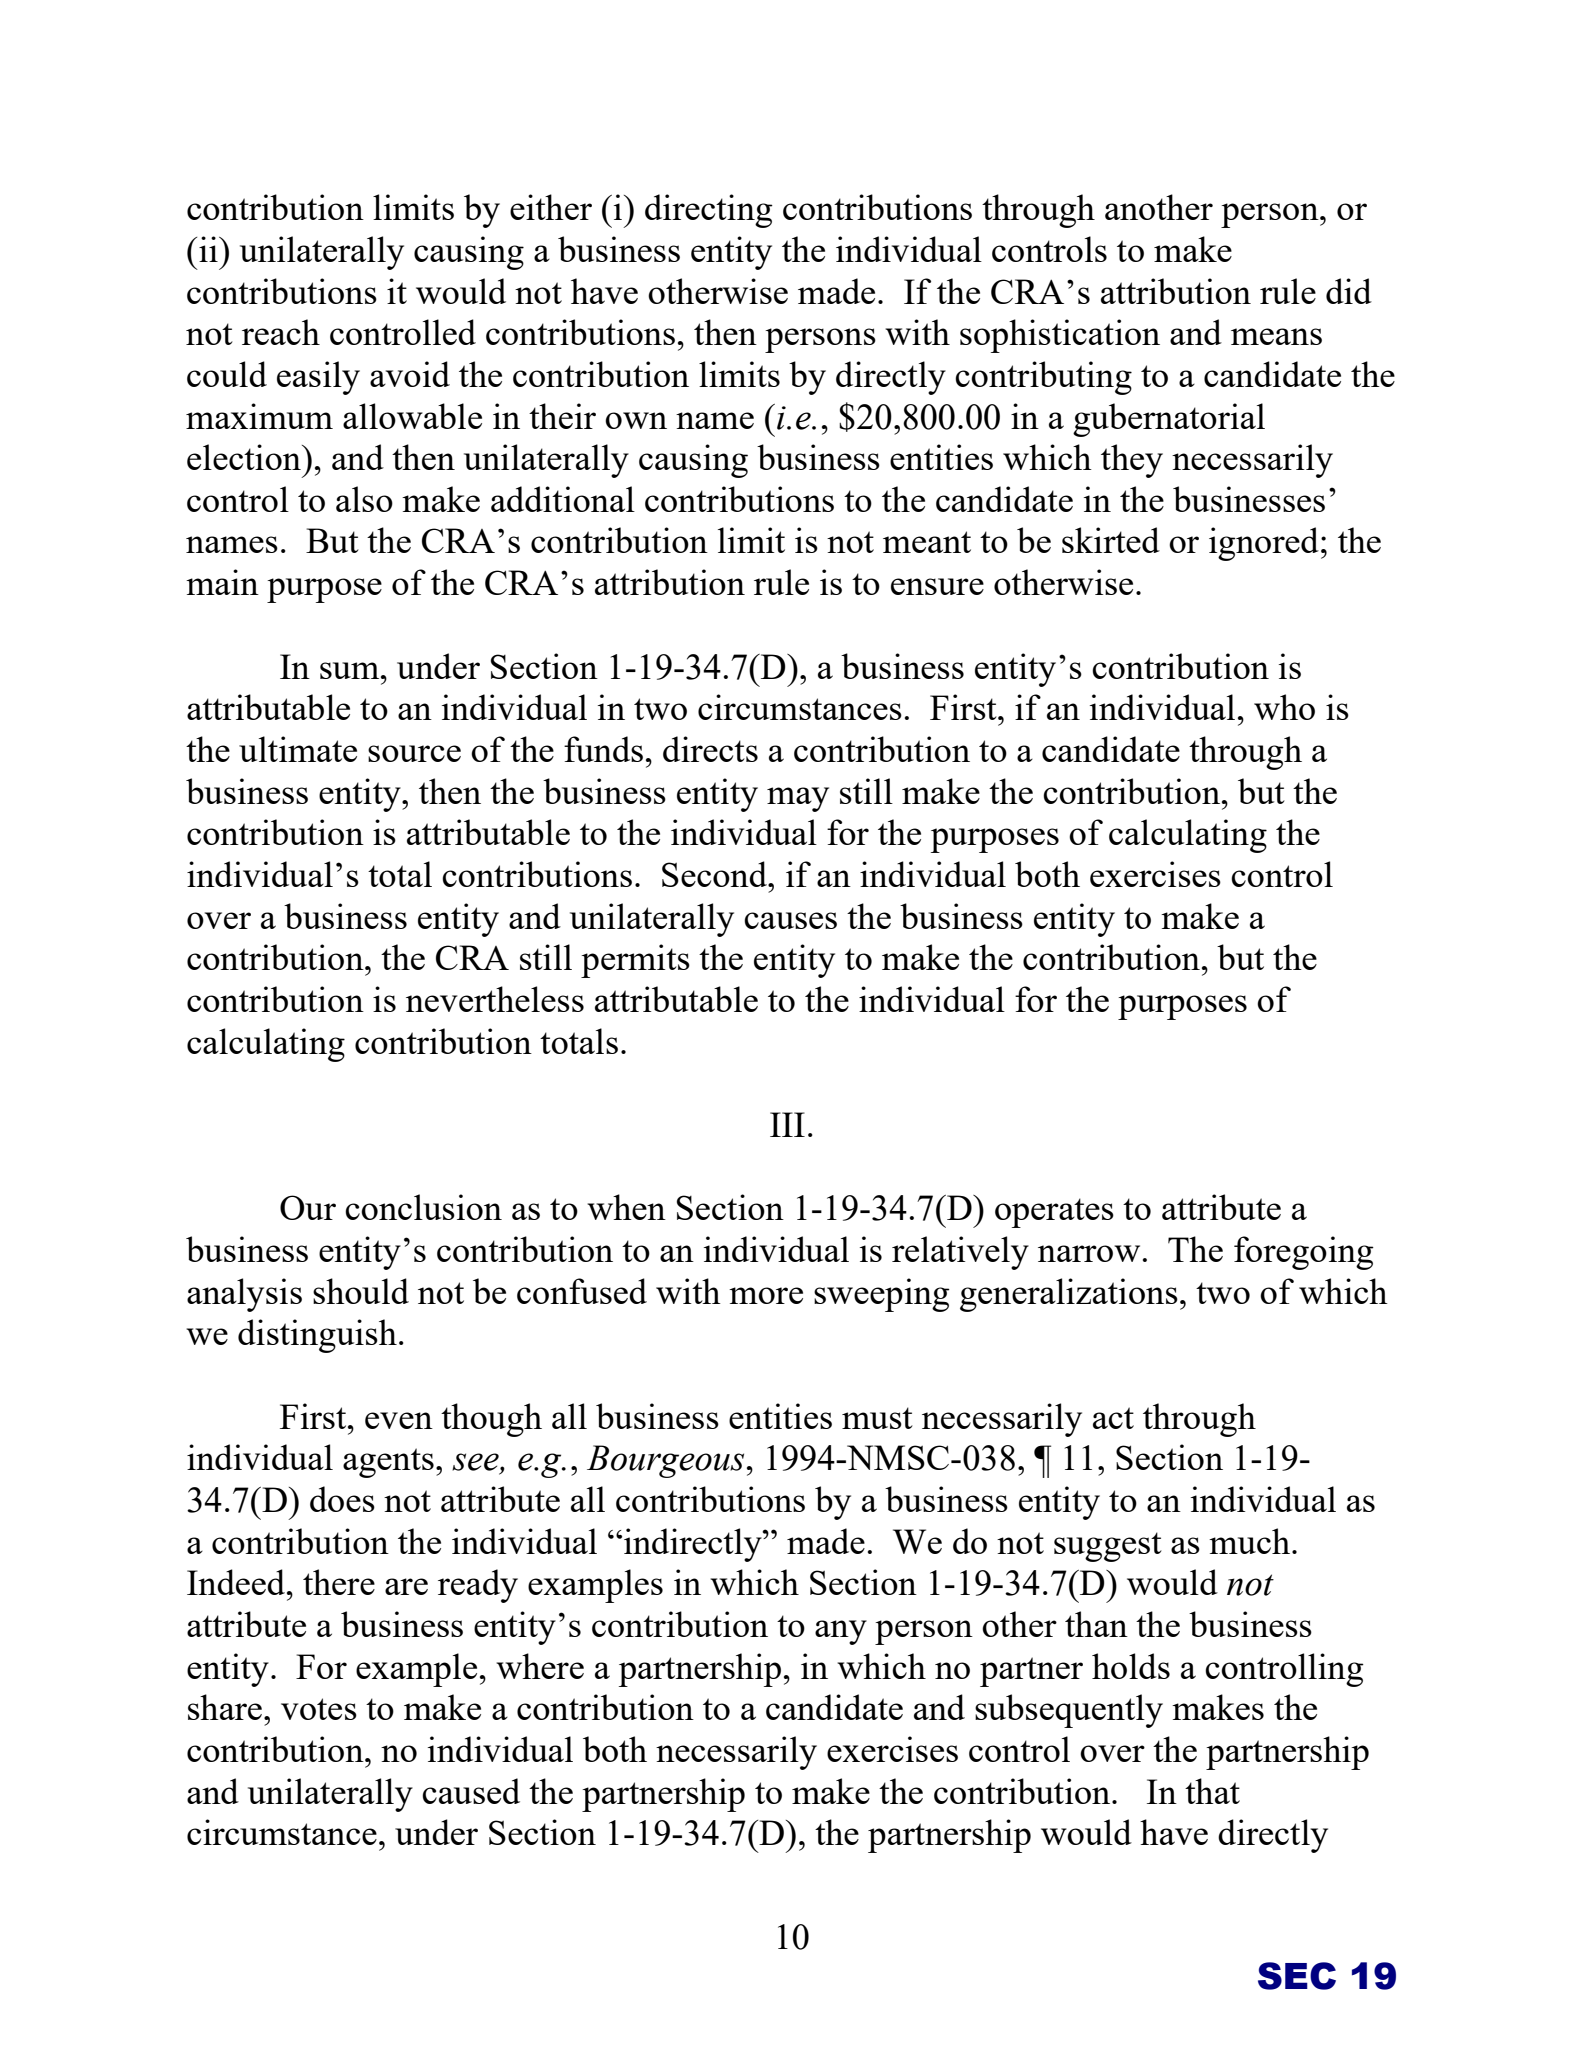 The height and width of the screenshot is (2050, 1584). What do you see at coordinates (1111, 540) in the screenshot?
I see `skirted` at bounding box center [1111, 540].
